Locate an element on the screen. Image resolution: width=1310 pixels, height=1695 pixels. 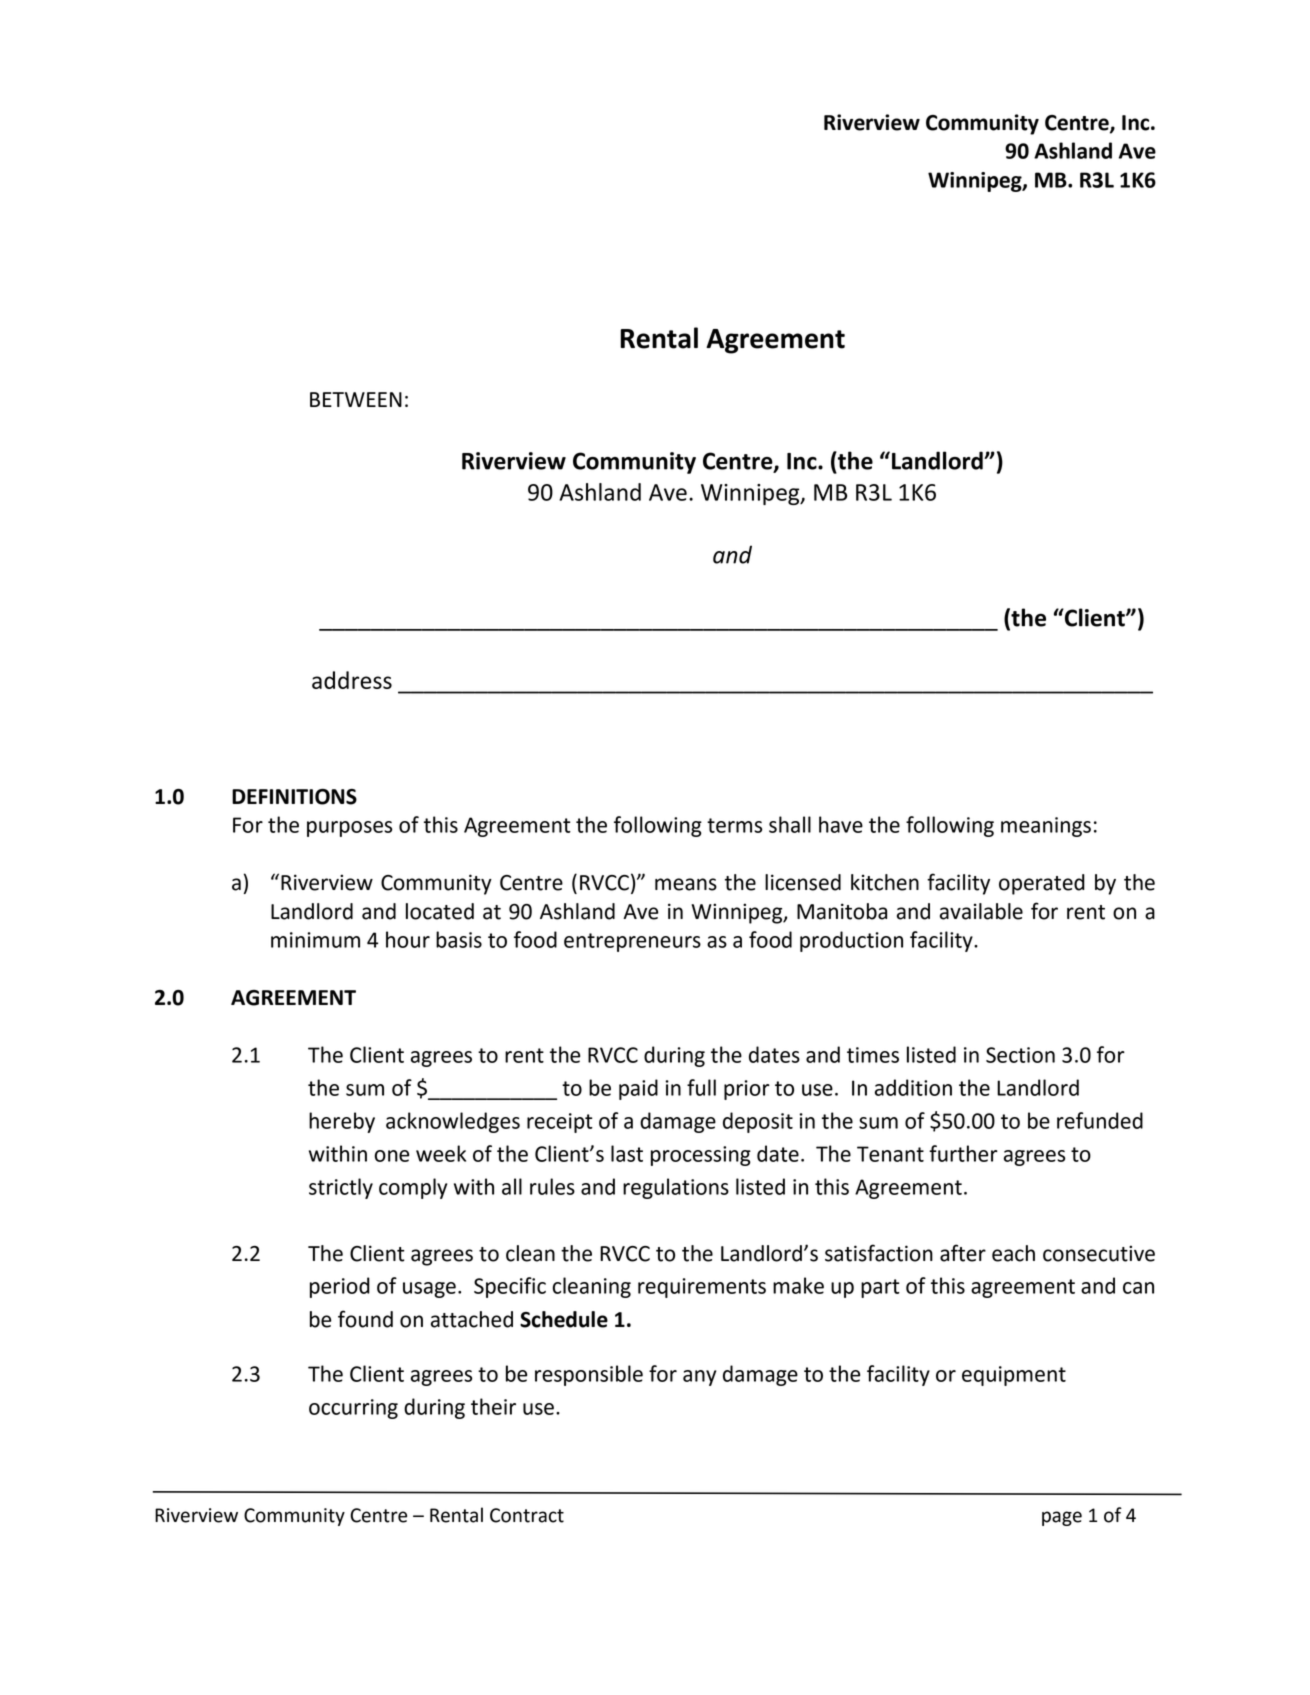
any is located at coordinates (699, 1378).
